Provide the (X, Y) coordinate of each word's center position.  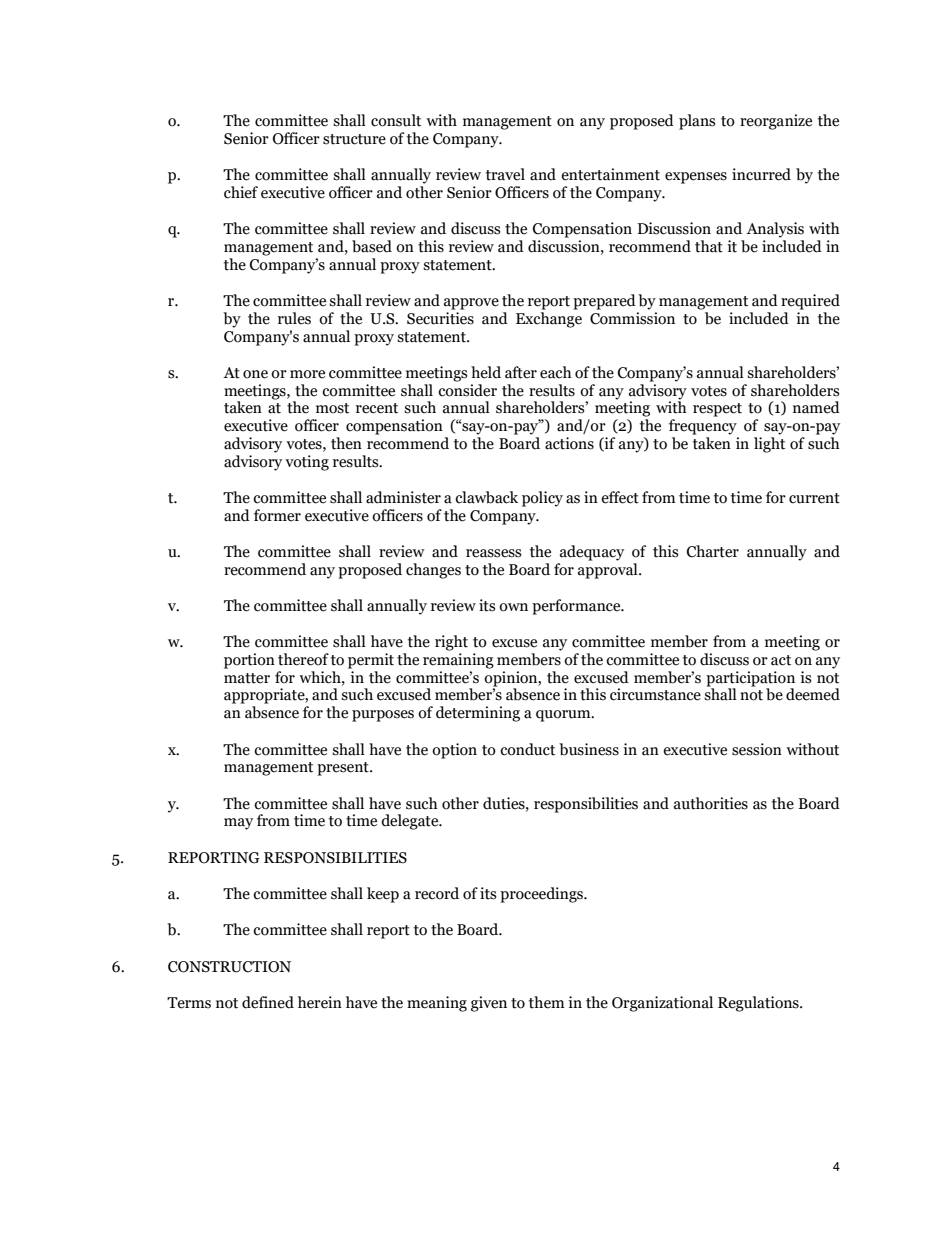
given (489, 1004)
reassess (493, 553)
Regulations (759, 1004)
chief (241, 192)
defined (268, 1002)
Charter (713, 551)
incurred (761, 174)
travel (505, 174)
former (277, 515)
